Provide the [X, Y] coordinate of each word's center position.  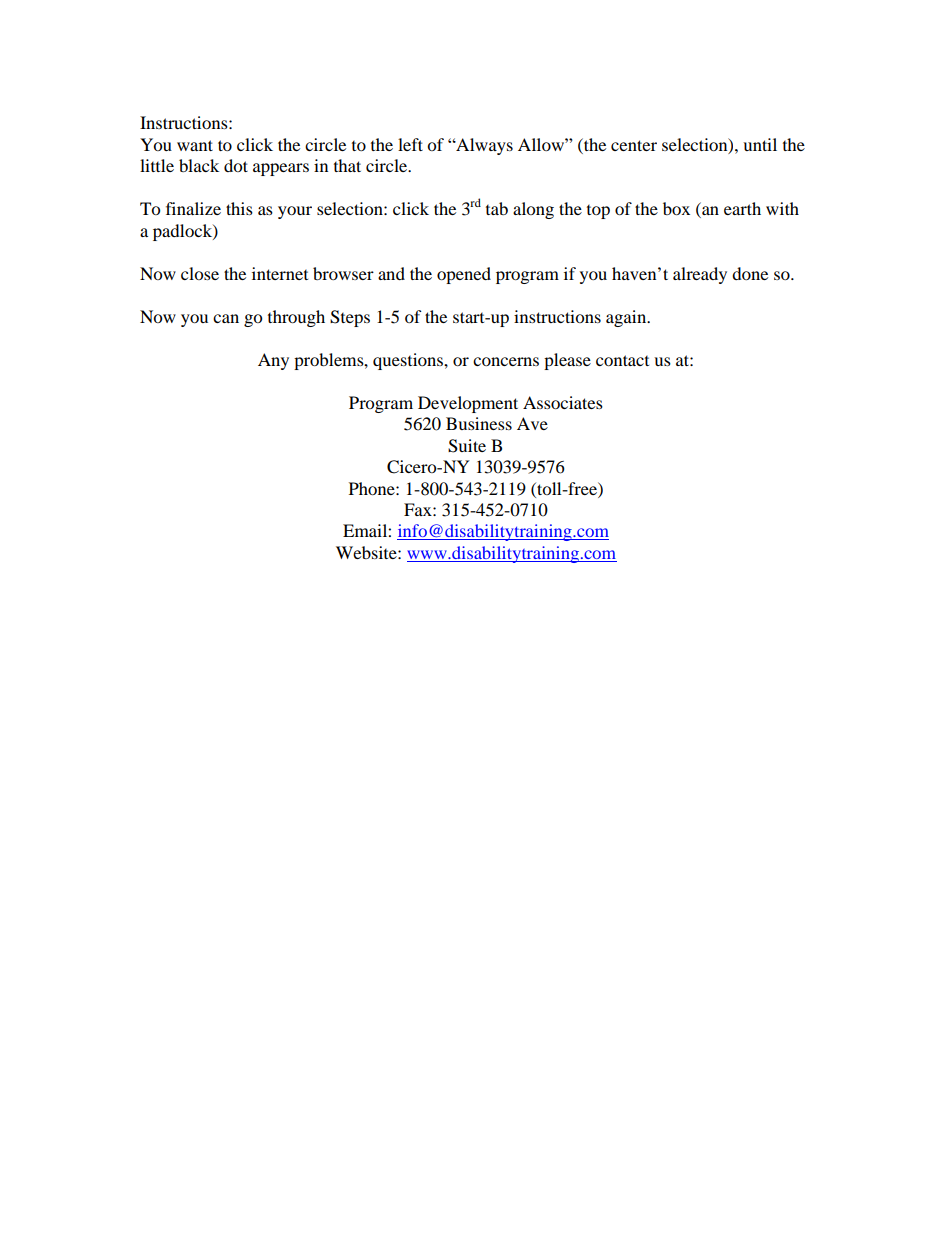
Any [273, 361]
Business [479, 423]
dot [236, 165]
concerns [506, 361]
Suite [467, 446]
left [410, 144]
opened [464, 275]
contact [622, 360]
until [760, 144]
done [750, 273]
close [200, 273]
